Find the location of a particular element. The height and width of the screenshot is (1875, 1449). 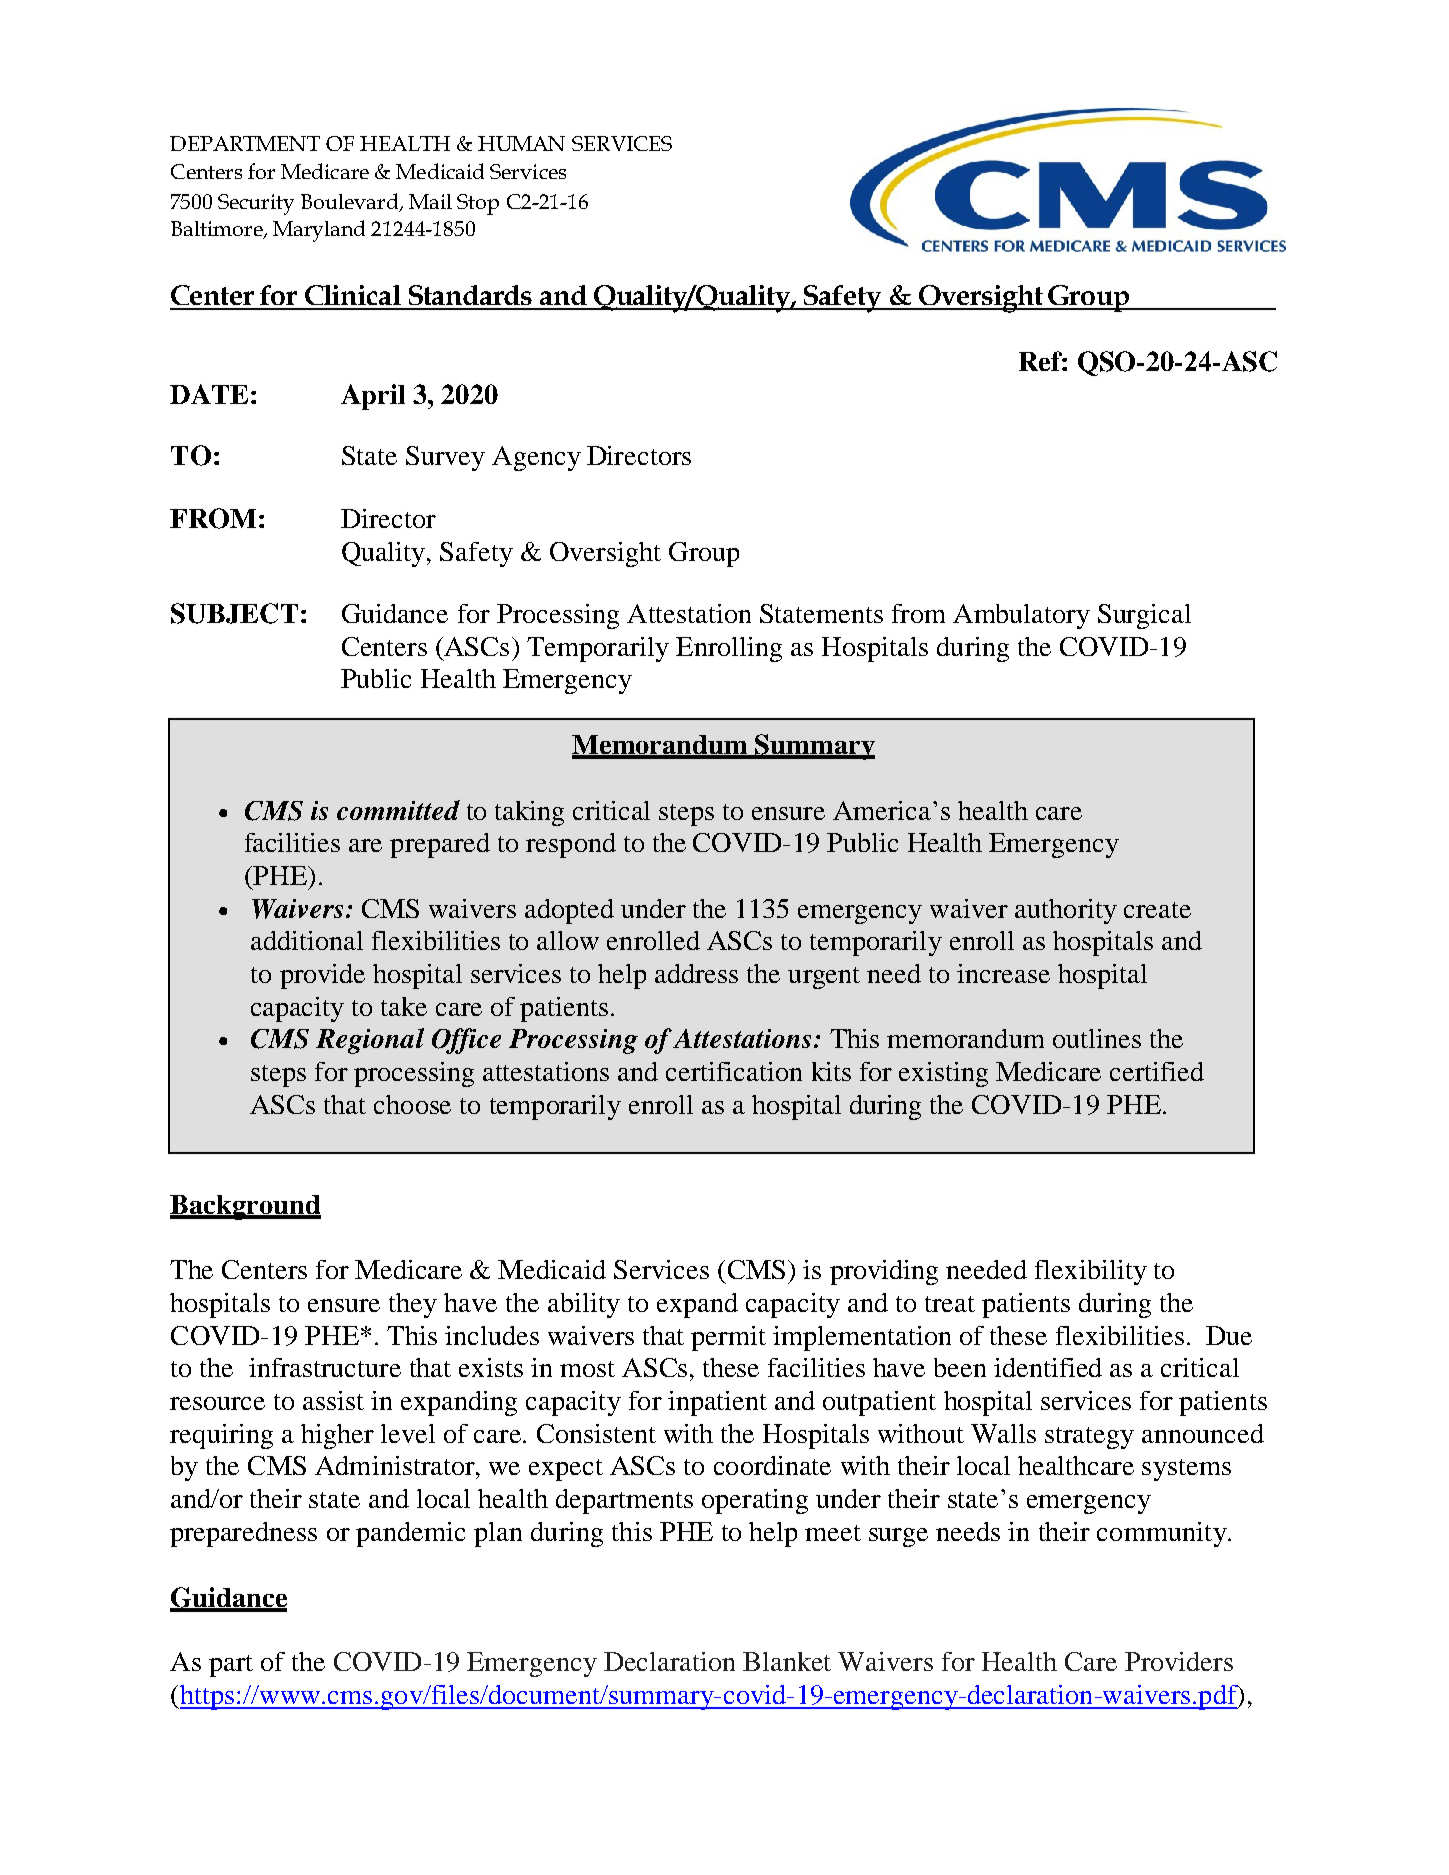

Agency is located at coordinates (536, 458).
